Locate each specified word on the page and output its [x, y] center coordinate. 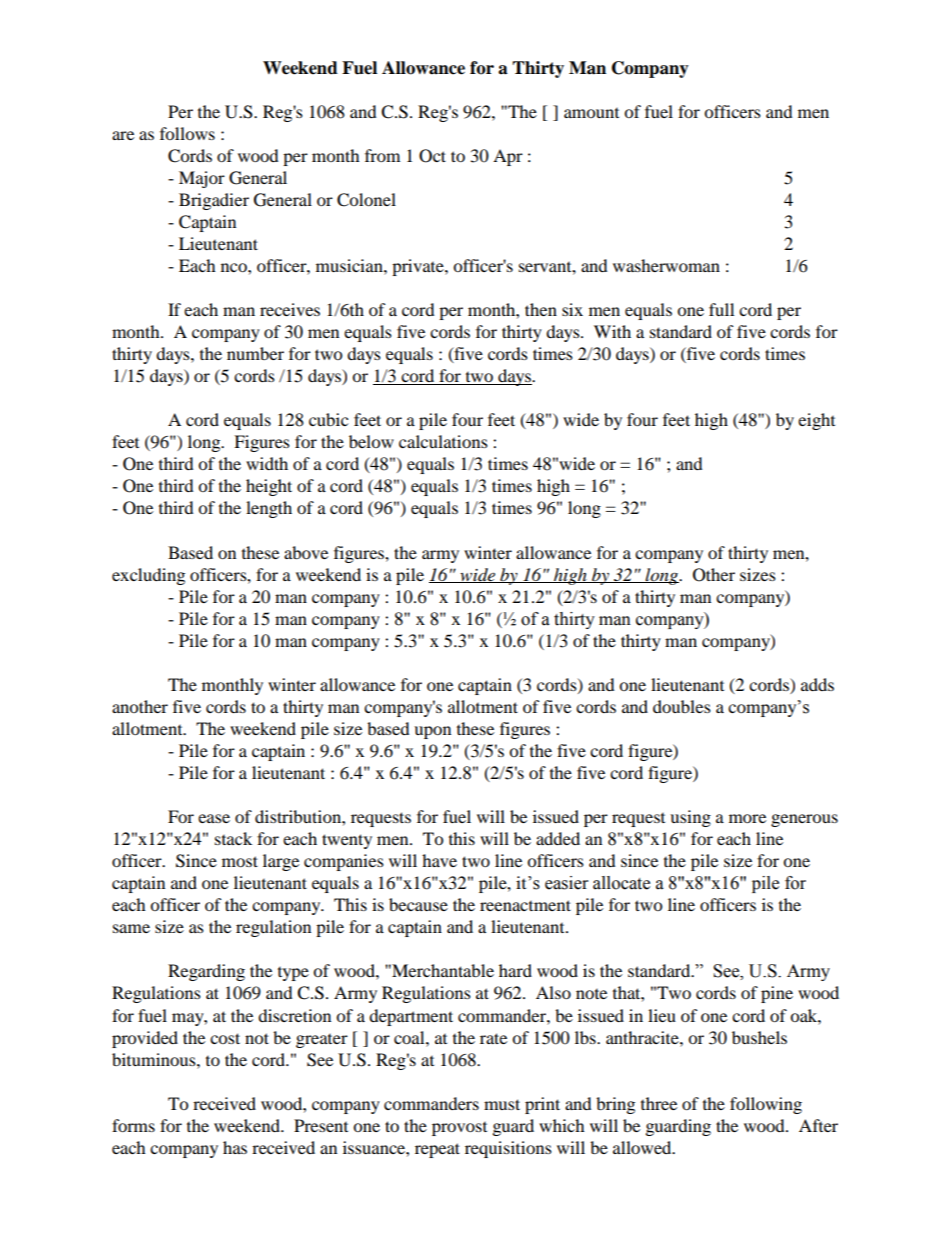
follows [187, 133]
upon [432, 732]
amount [591, 113]
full [721, 309]
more [747, 818]
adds [817, 684]
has [235, 1147]
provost [459, 1129]
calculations [443, 441]
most [240, 861]
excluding [148, 576]
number [255, 353]
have [439, 860]
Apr [508, 157]
